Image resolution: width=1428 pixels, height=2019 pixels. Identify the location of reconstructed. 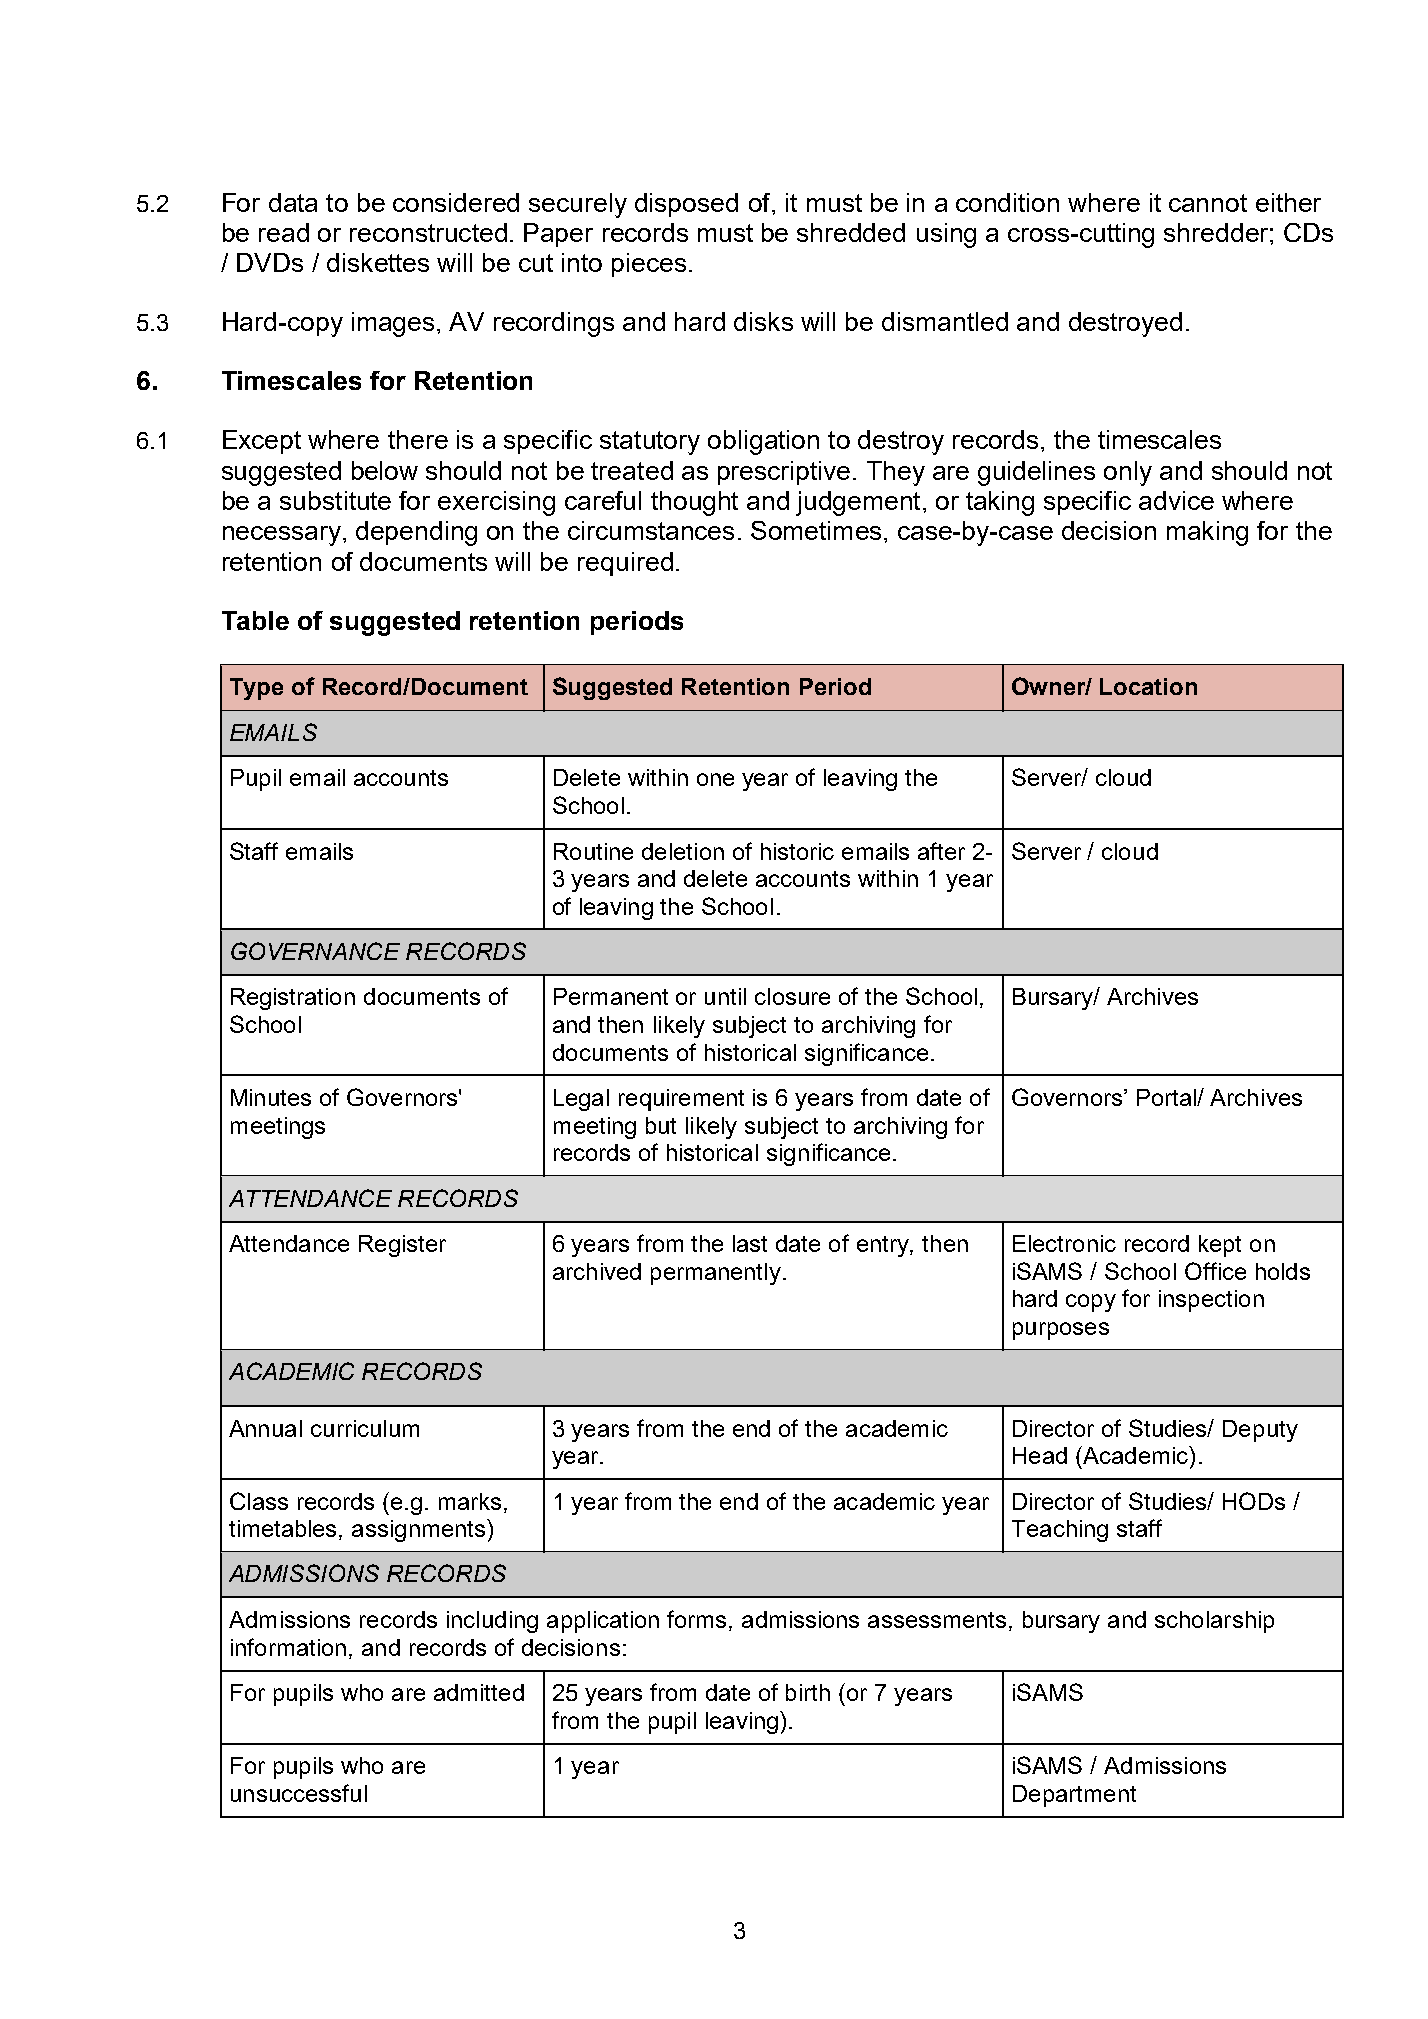
(428, 232).
